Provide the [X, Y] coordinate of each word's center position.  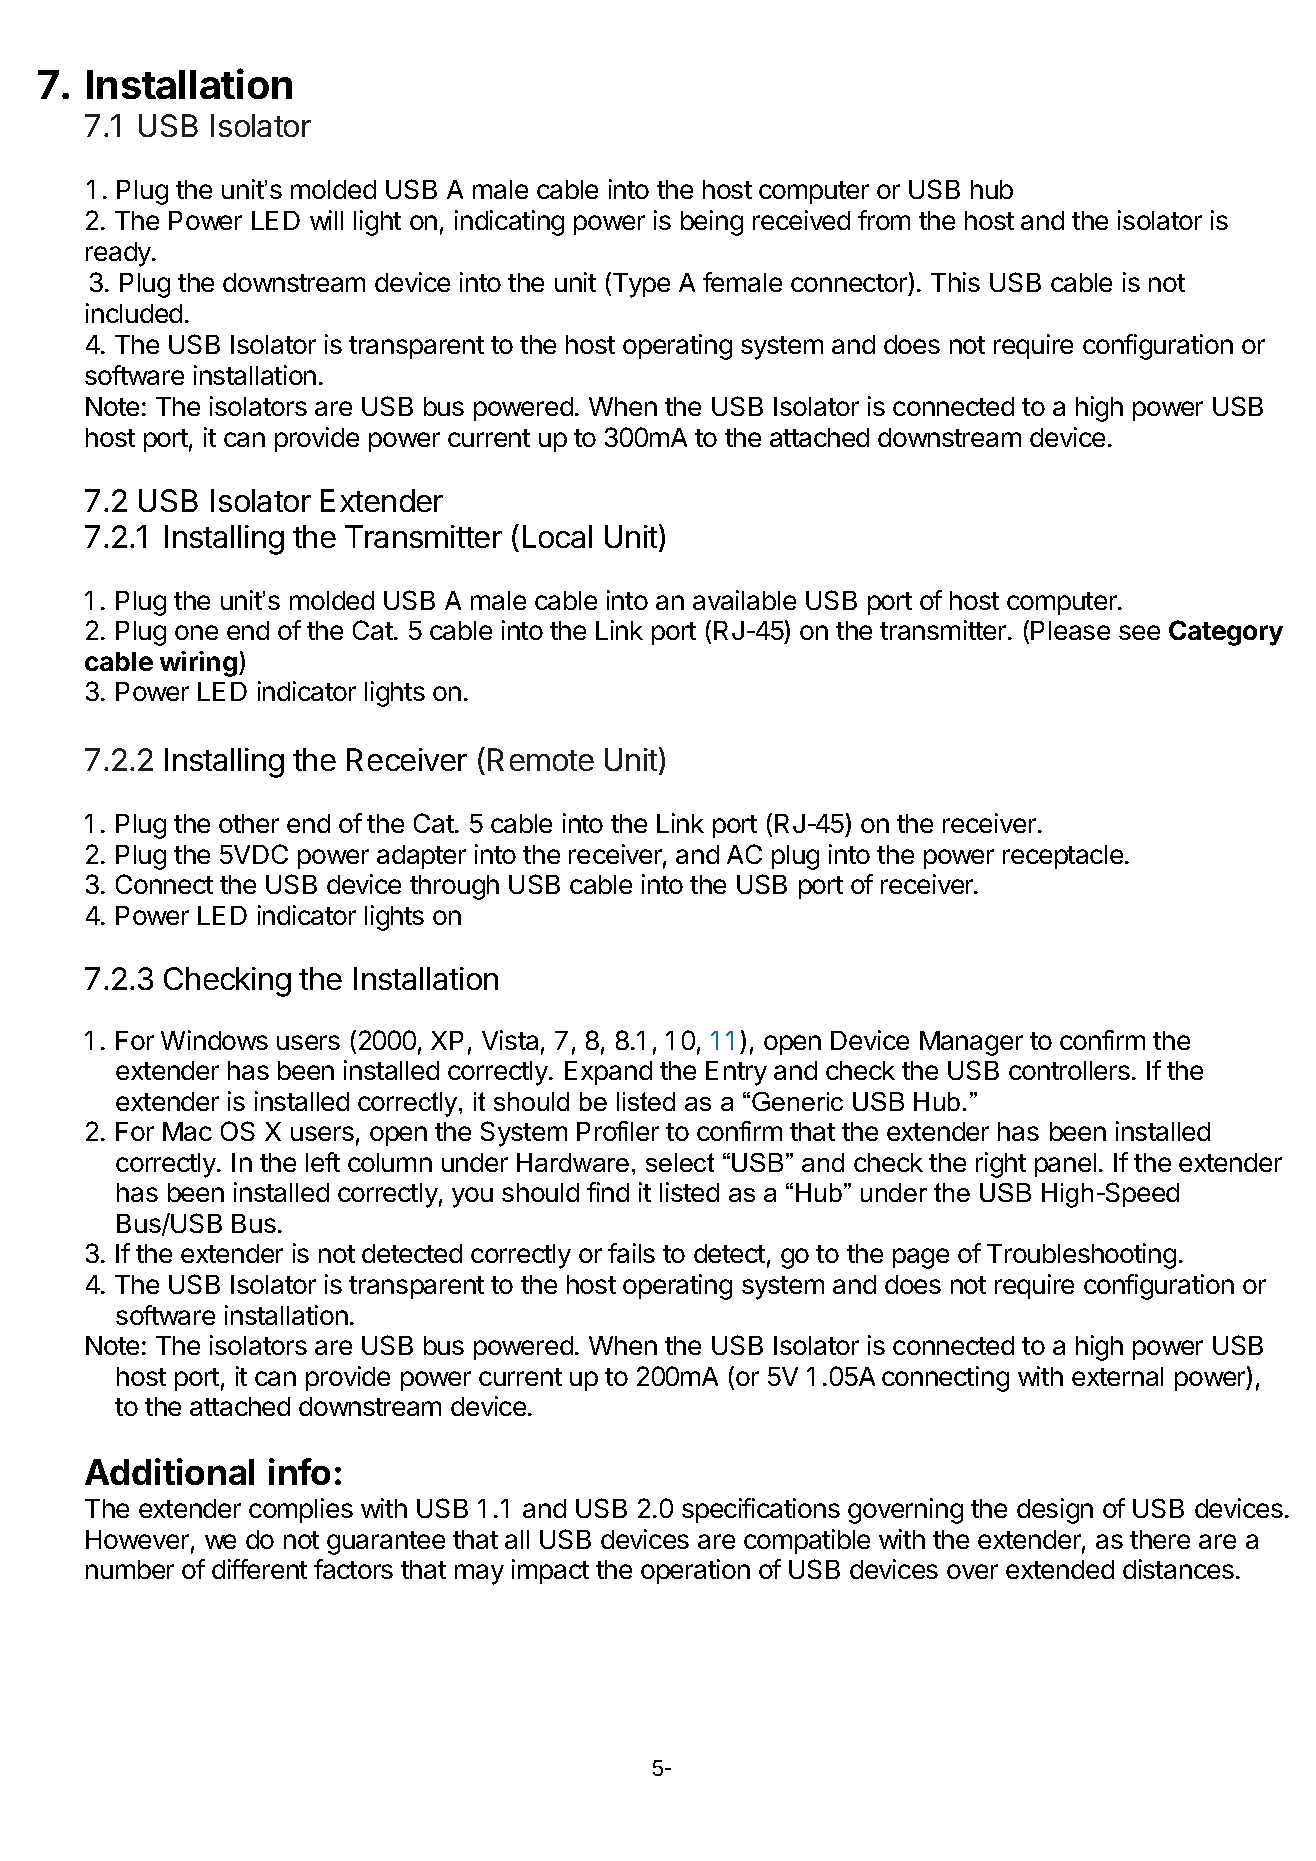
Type [640, 285]
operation [695, 1571]
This [955, 282]
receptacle [1063, 857]
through [454, 887]
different [259, 1569]
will [326, 220]
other [249, 823]
